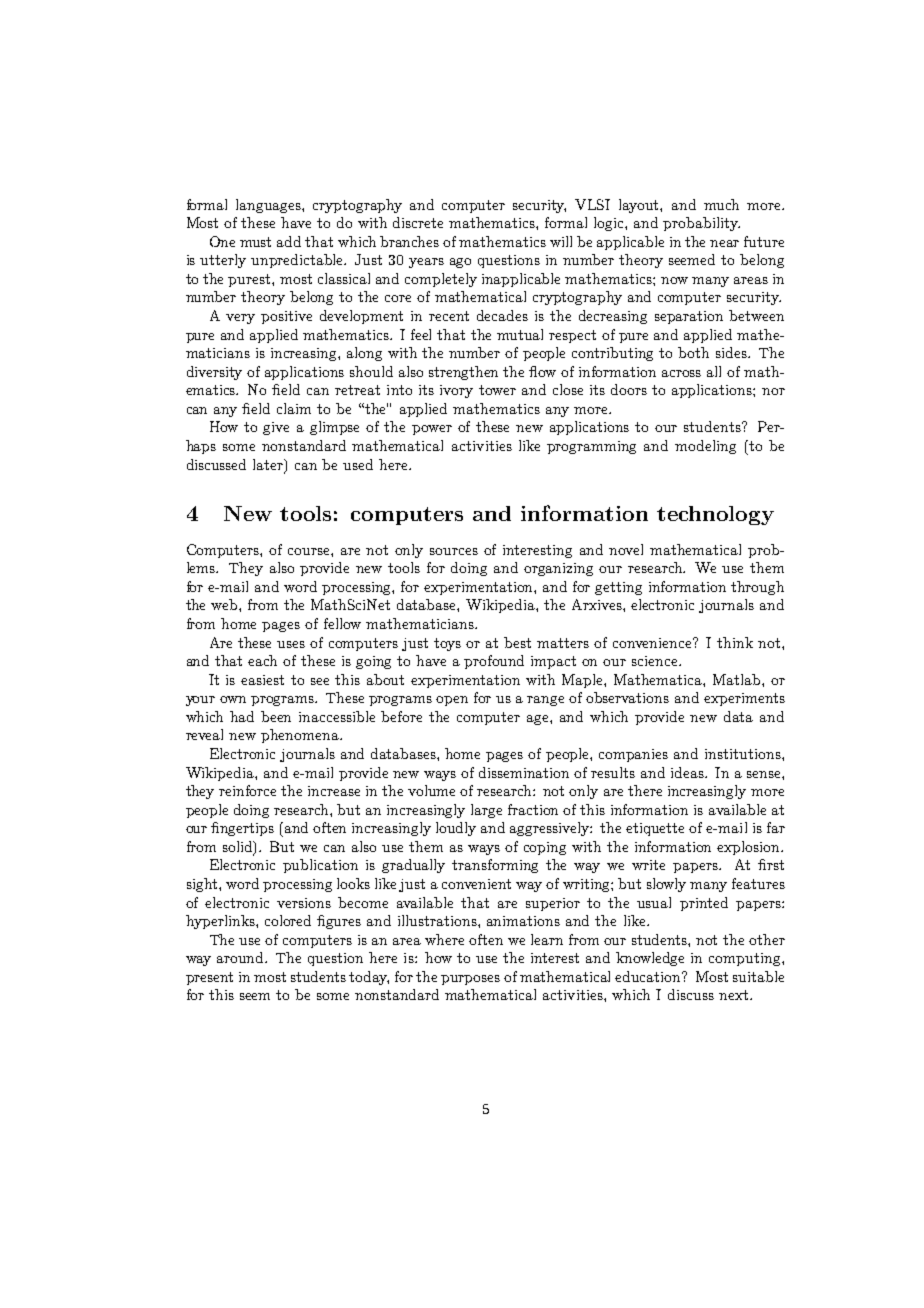  I want to click on tower, so click(497, 390).
